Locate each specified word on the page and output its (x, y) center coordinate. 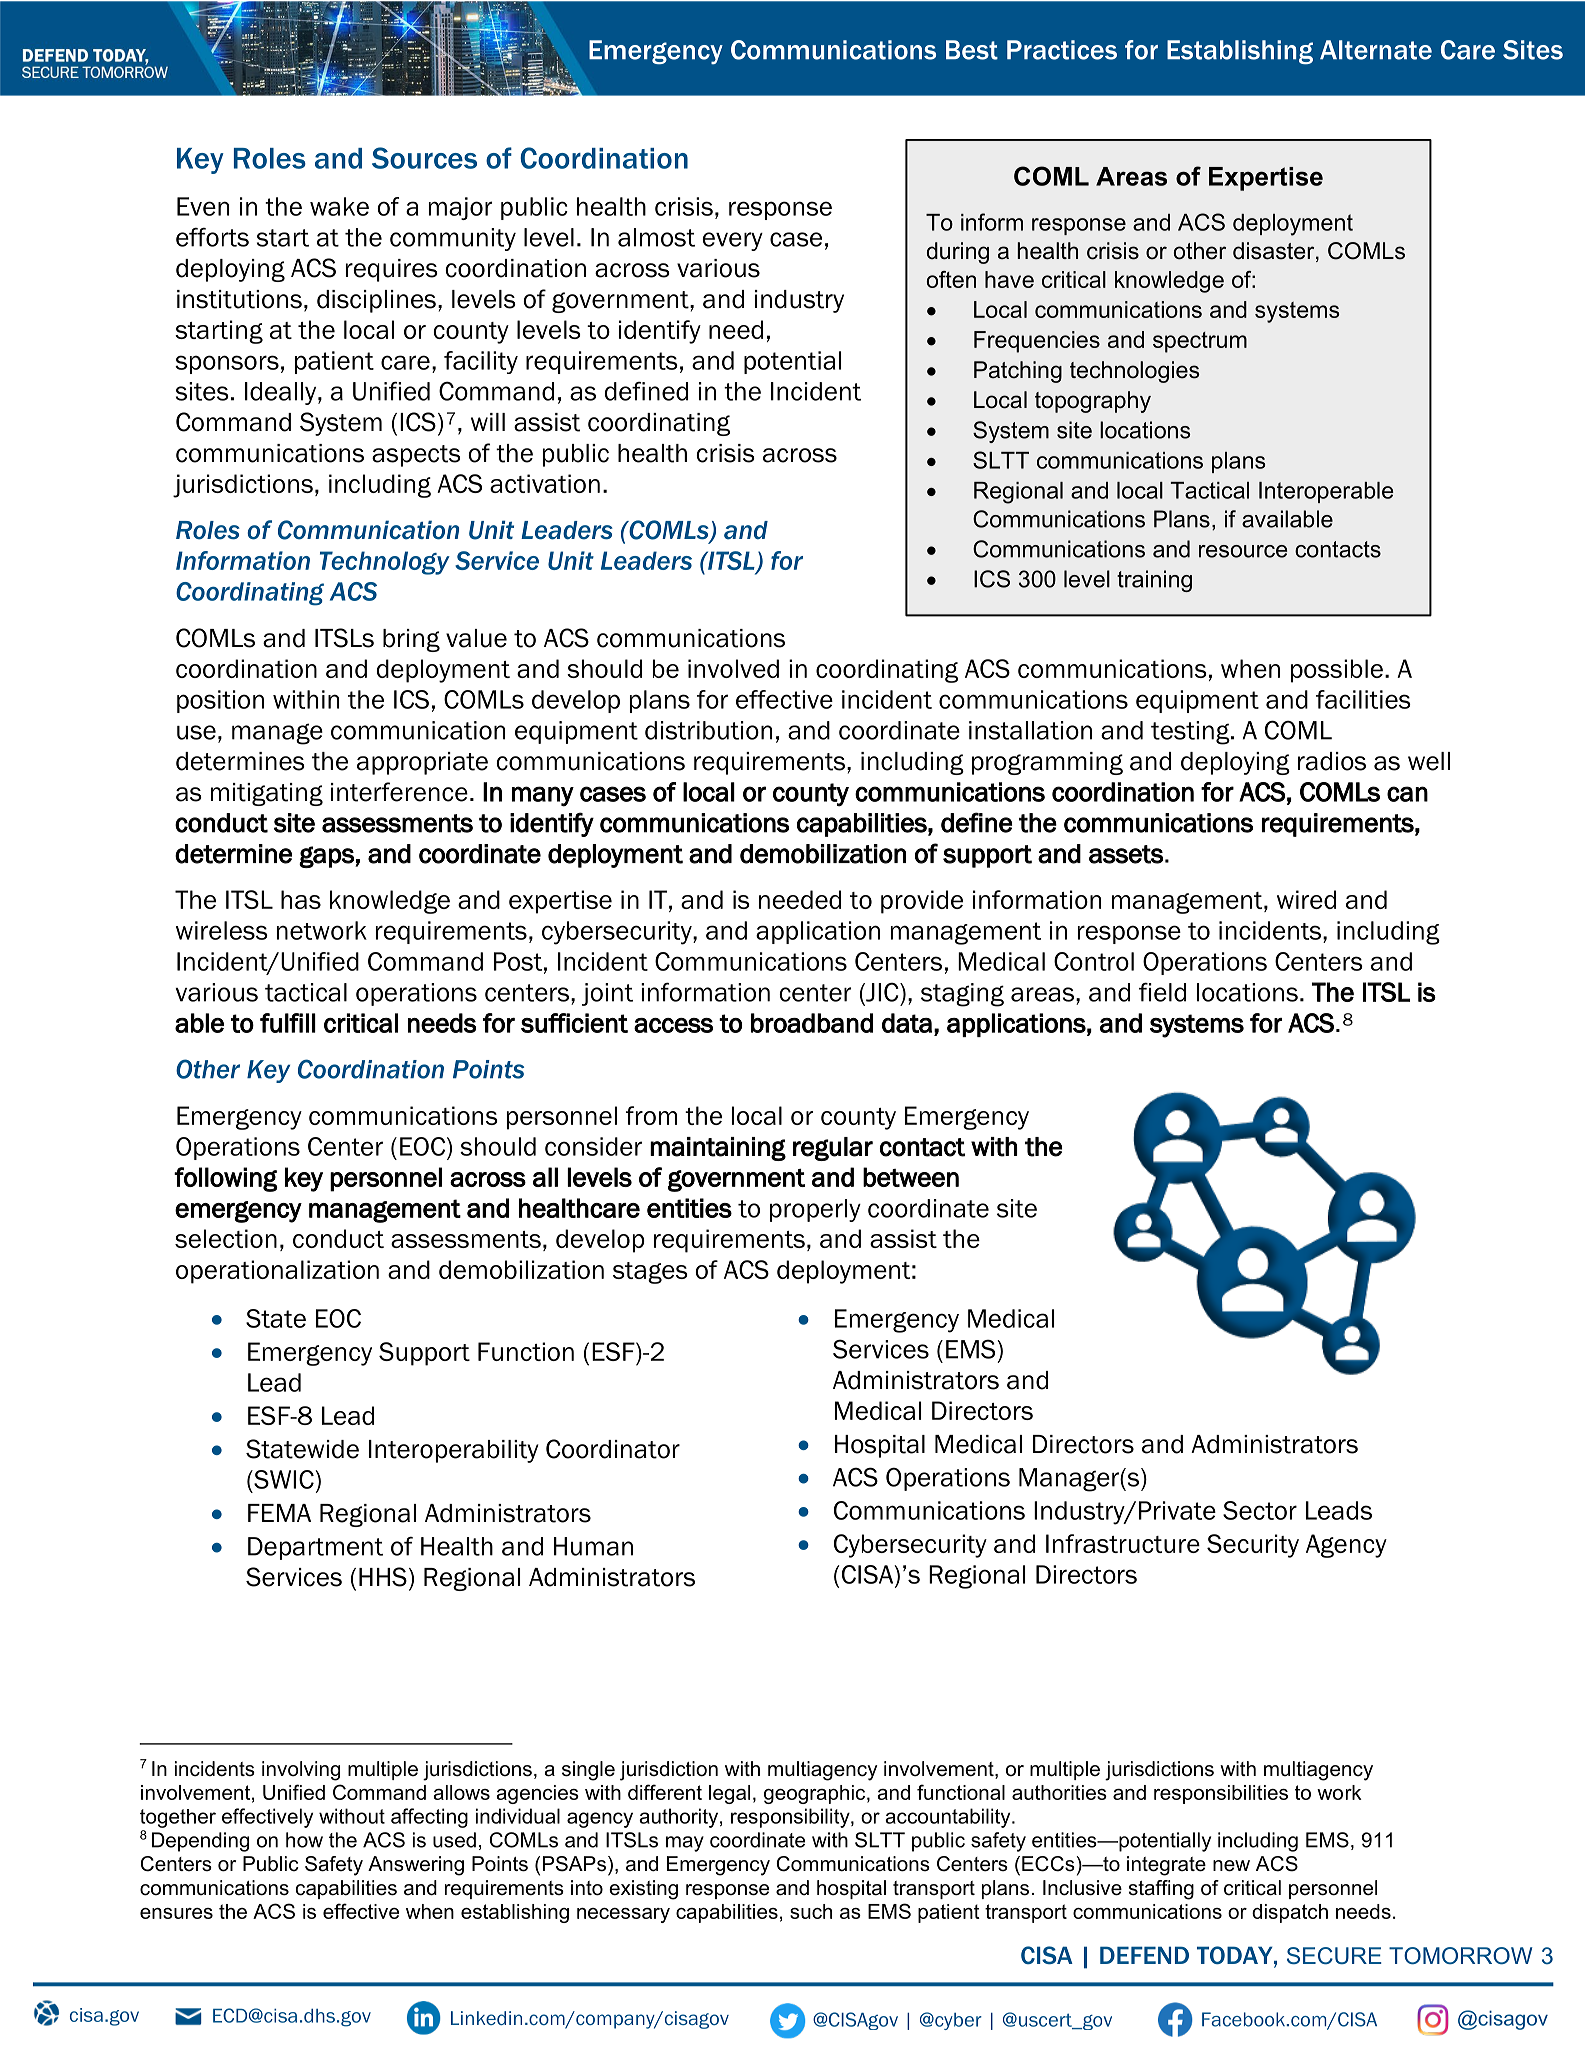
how (304, 1840)
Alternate (1376, 50)
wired (1306, 899)
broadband (812, 1023)
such (811, 1911)
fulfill (288, 1023)
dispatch (1290, 1913)
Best (972, 50)
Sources (424, 158)
